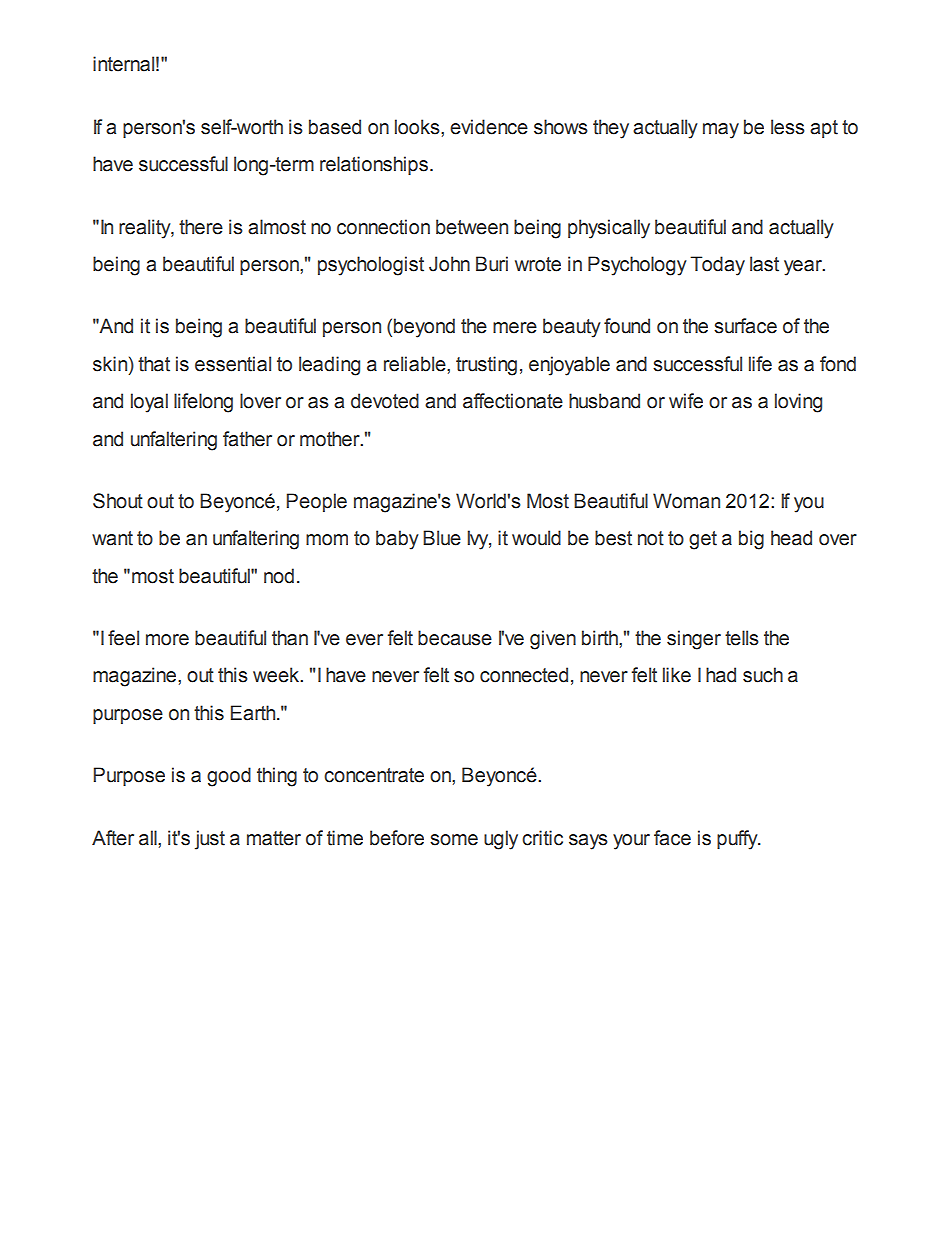  Describe the element at coordinates (335, 127) in the screenshot. I see `based` at that location.
